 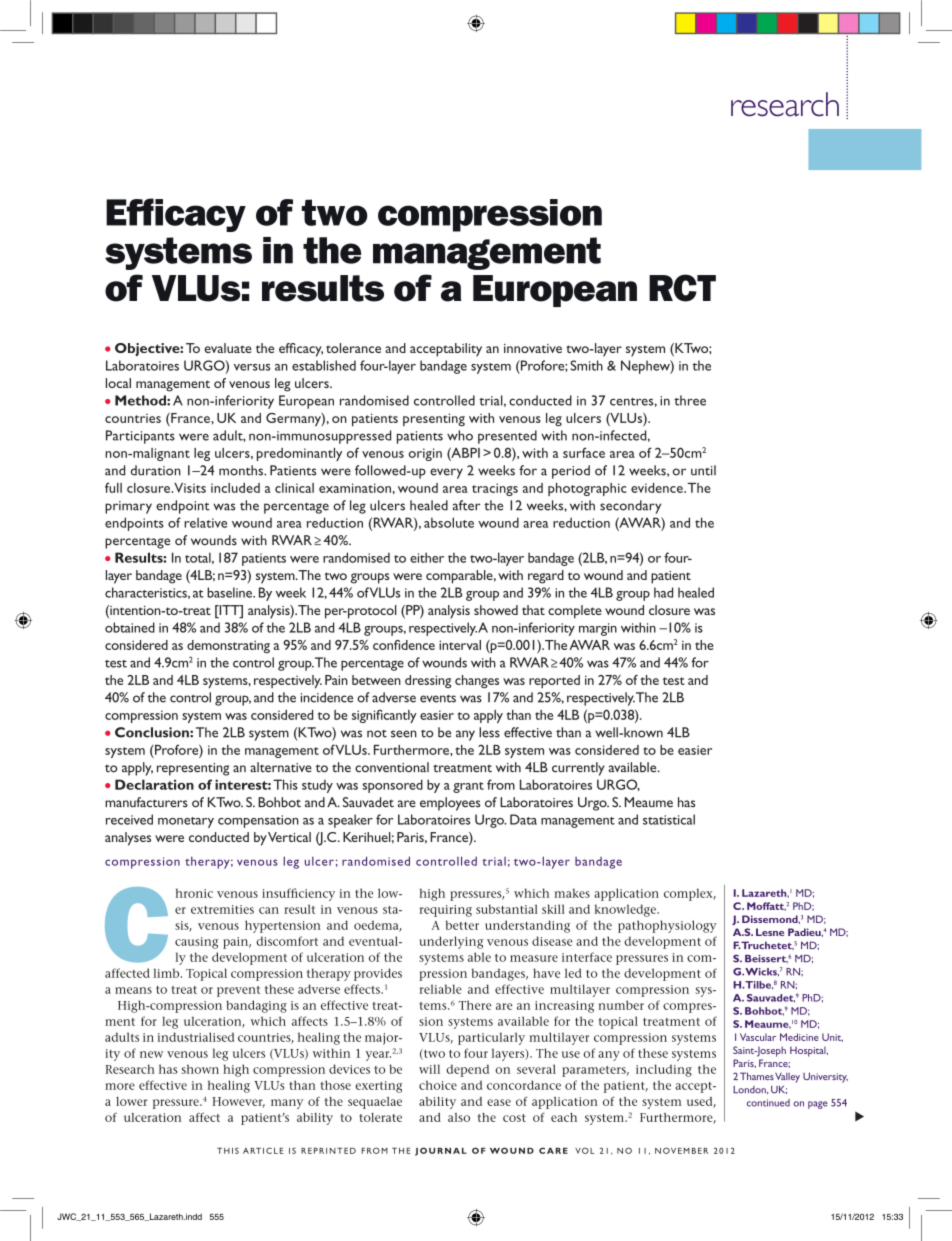 What do you see at coordinates (554, 681) in the page?
I see `reported` at bounding box center [554, 681].
